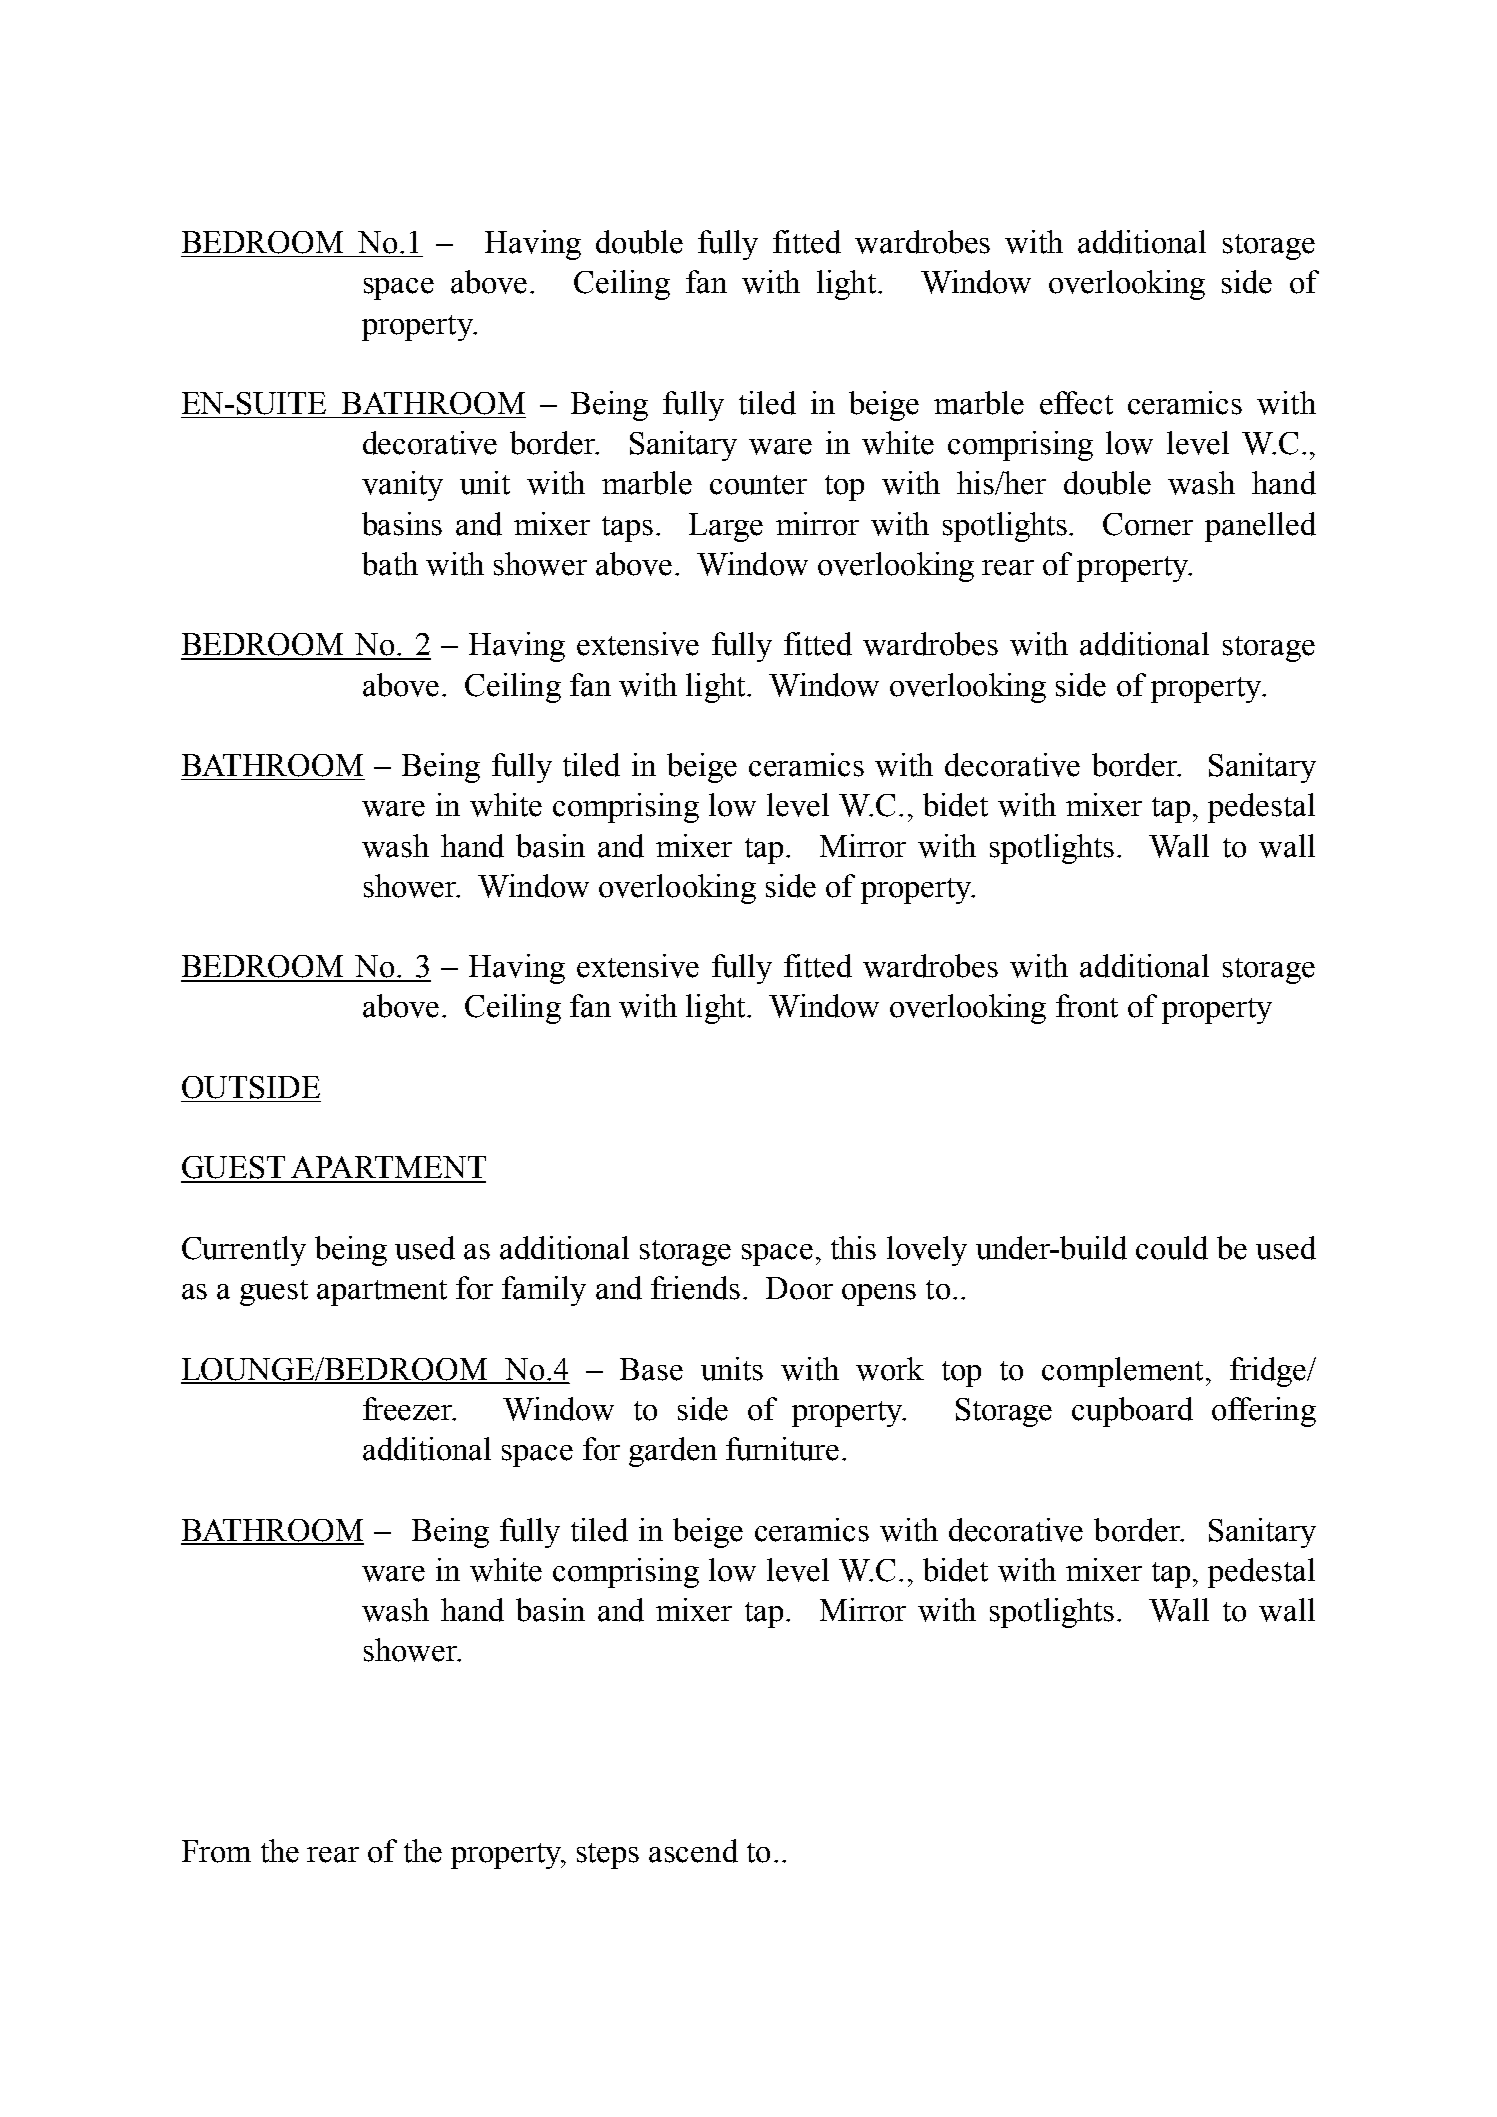 The image size is (1497, 2117). Describe the element at coordinates (409, 1409) in the document. I see `freezer` at that location.
